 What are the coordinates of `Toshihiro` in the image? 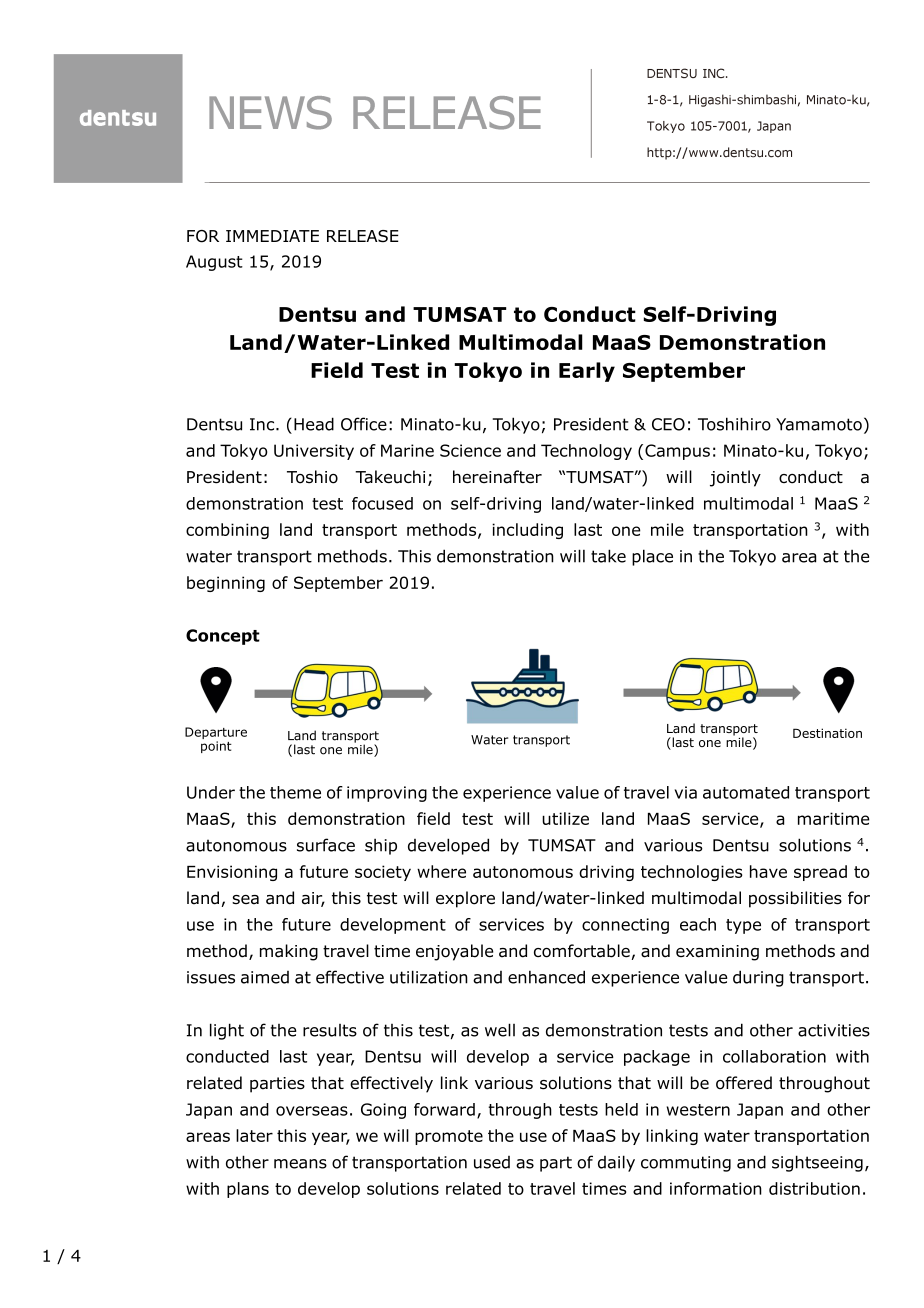 It's located at (734, 424).
